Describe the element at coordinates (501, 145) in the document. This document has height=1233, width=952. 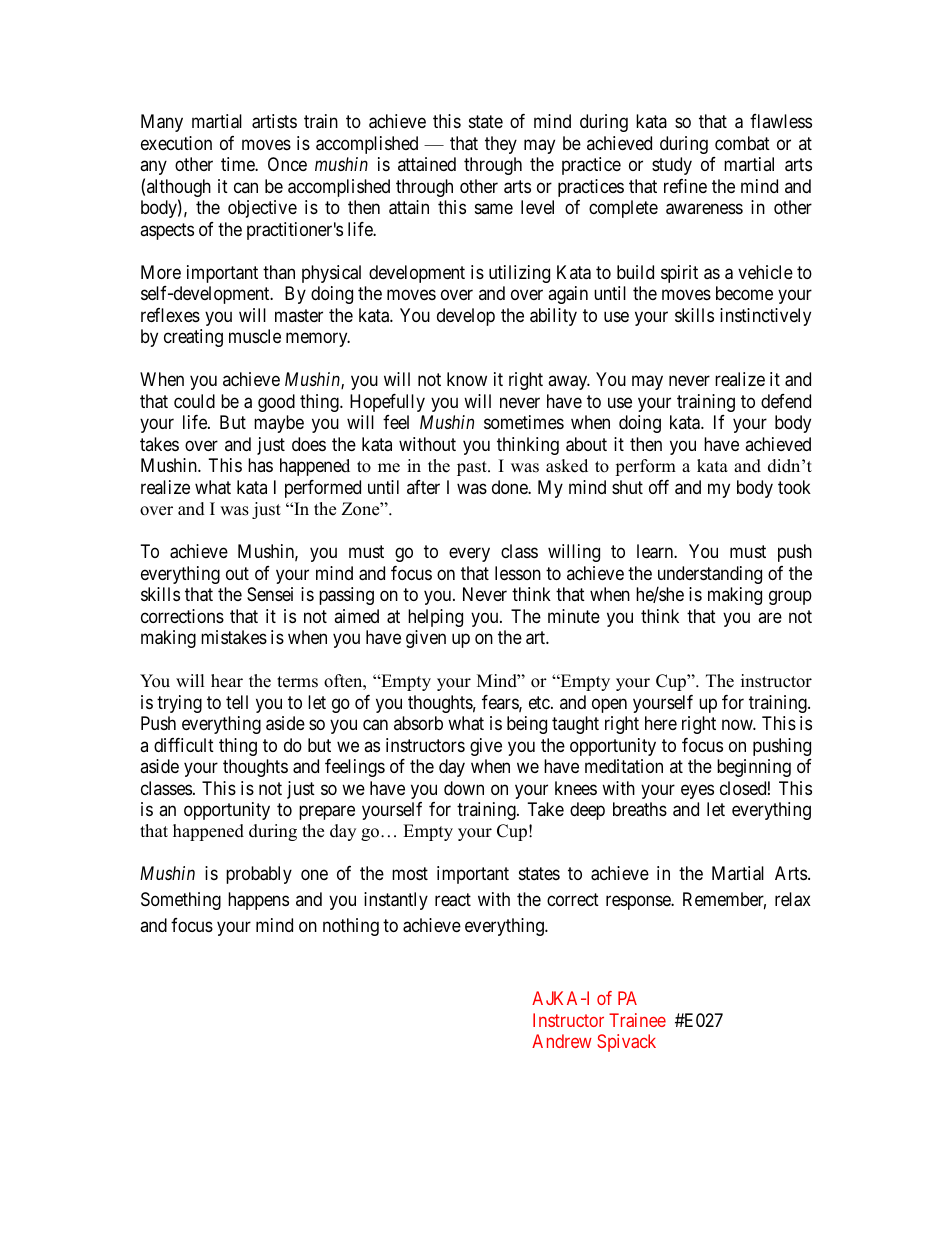
I see `they` at that location.
